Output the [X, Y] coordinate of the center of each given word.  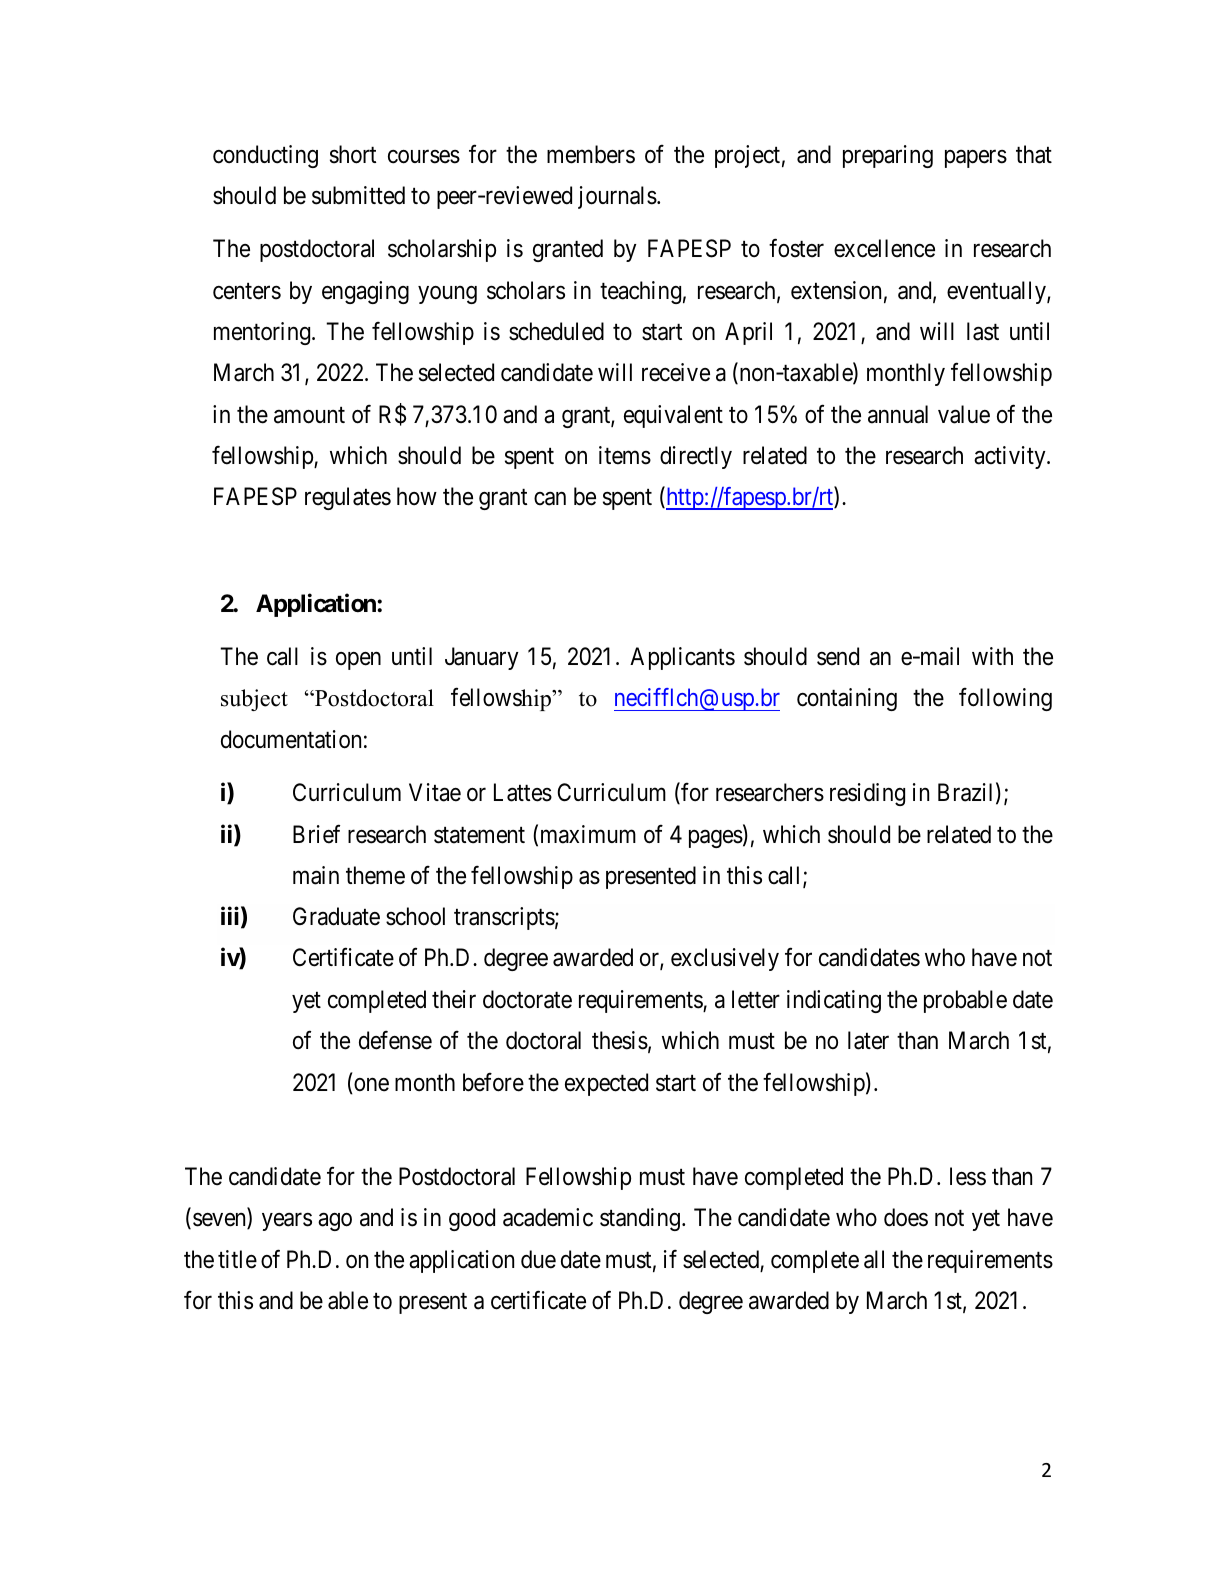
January [482, 658]
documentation [291, 739]
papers [976, 159]
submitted [358, 195]
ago [335, 1222]
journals [617, 197]
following [1005, 699]
